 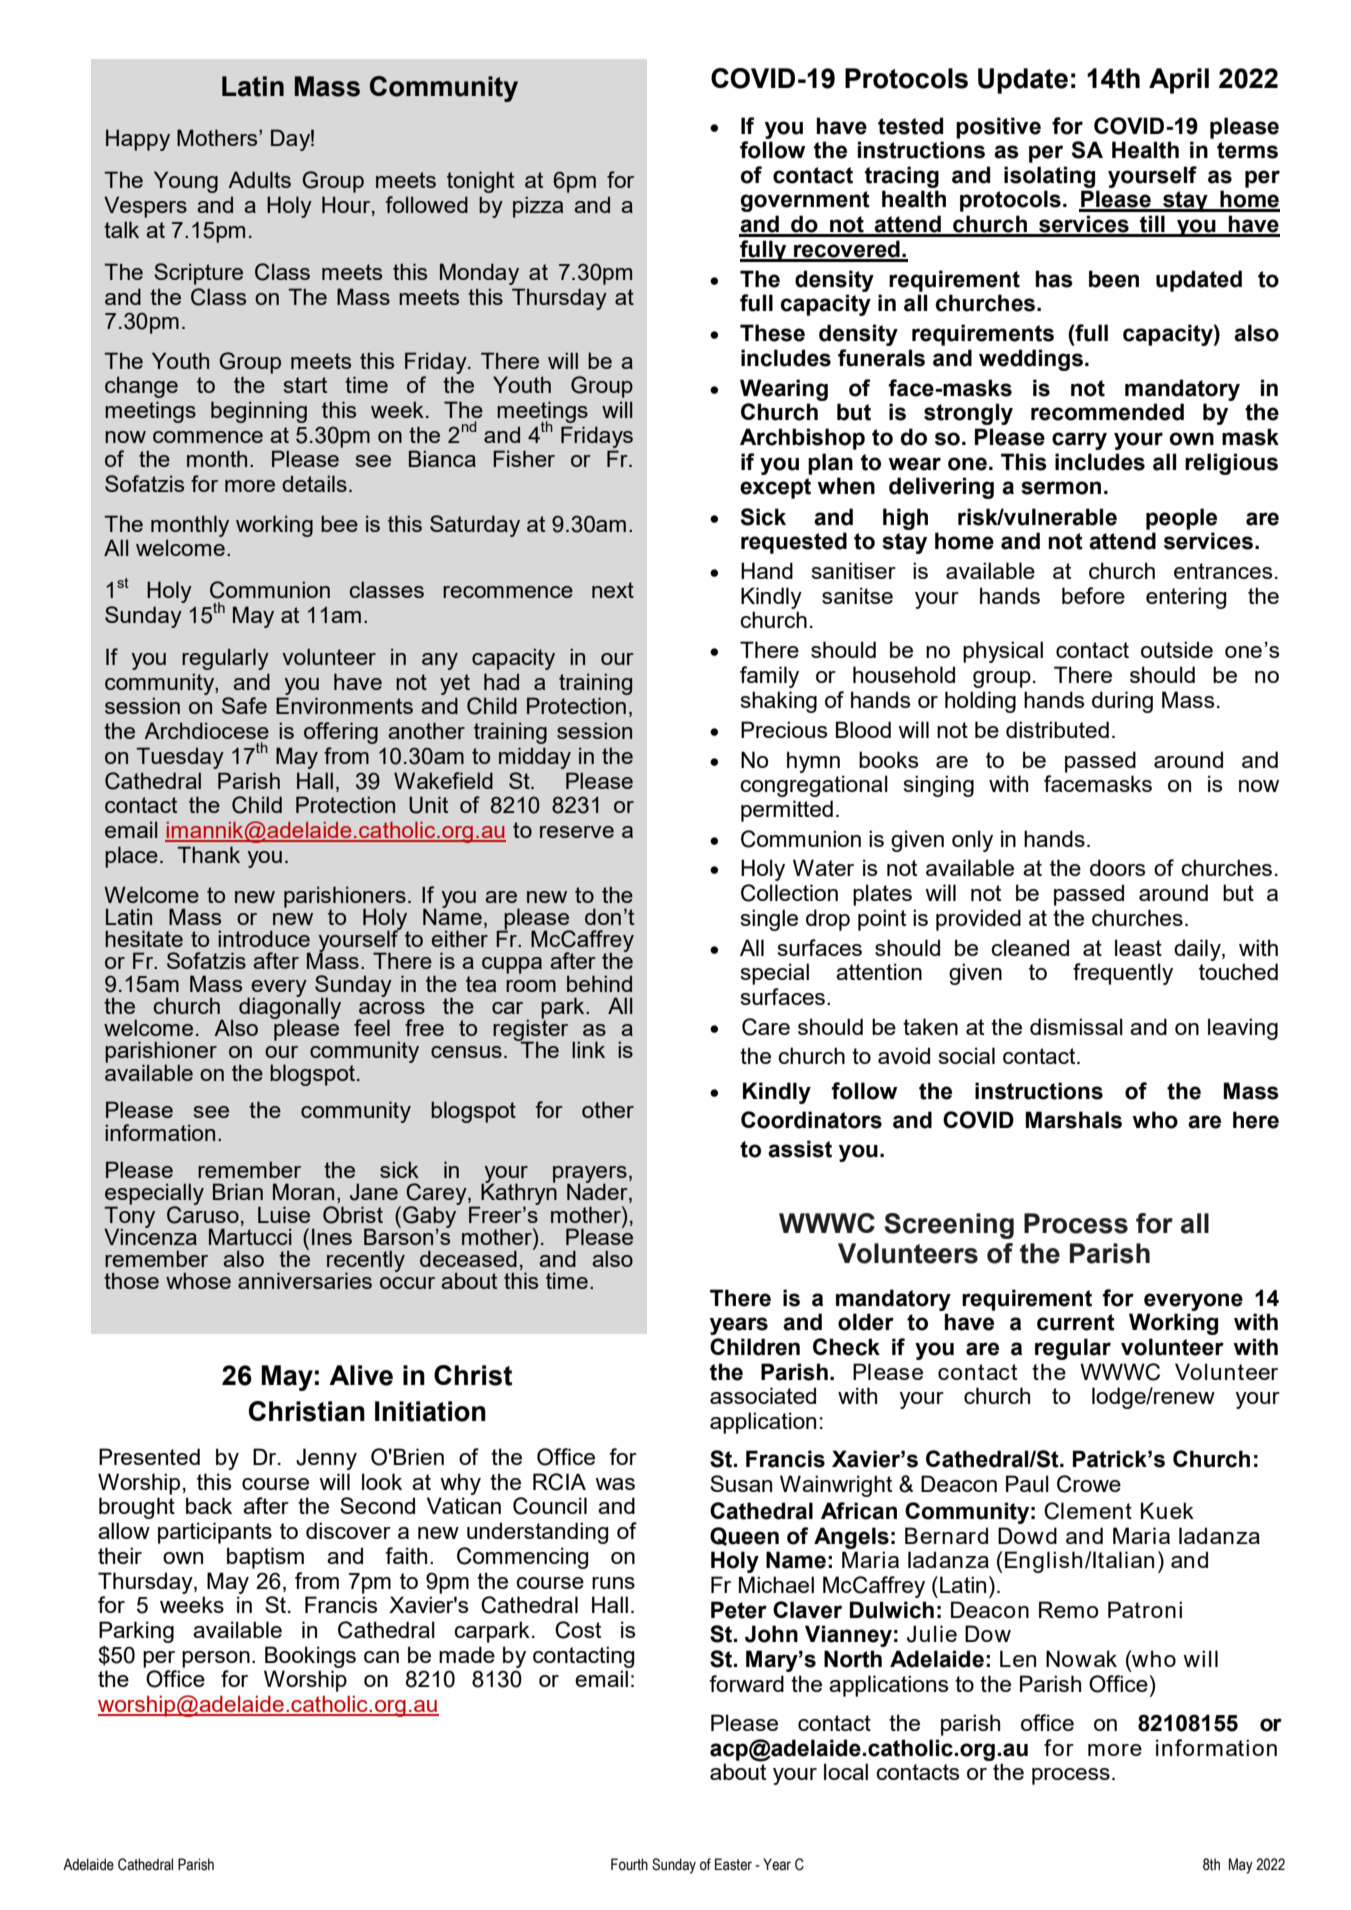 I want to click on April, so click(x=1179, y=81).
